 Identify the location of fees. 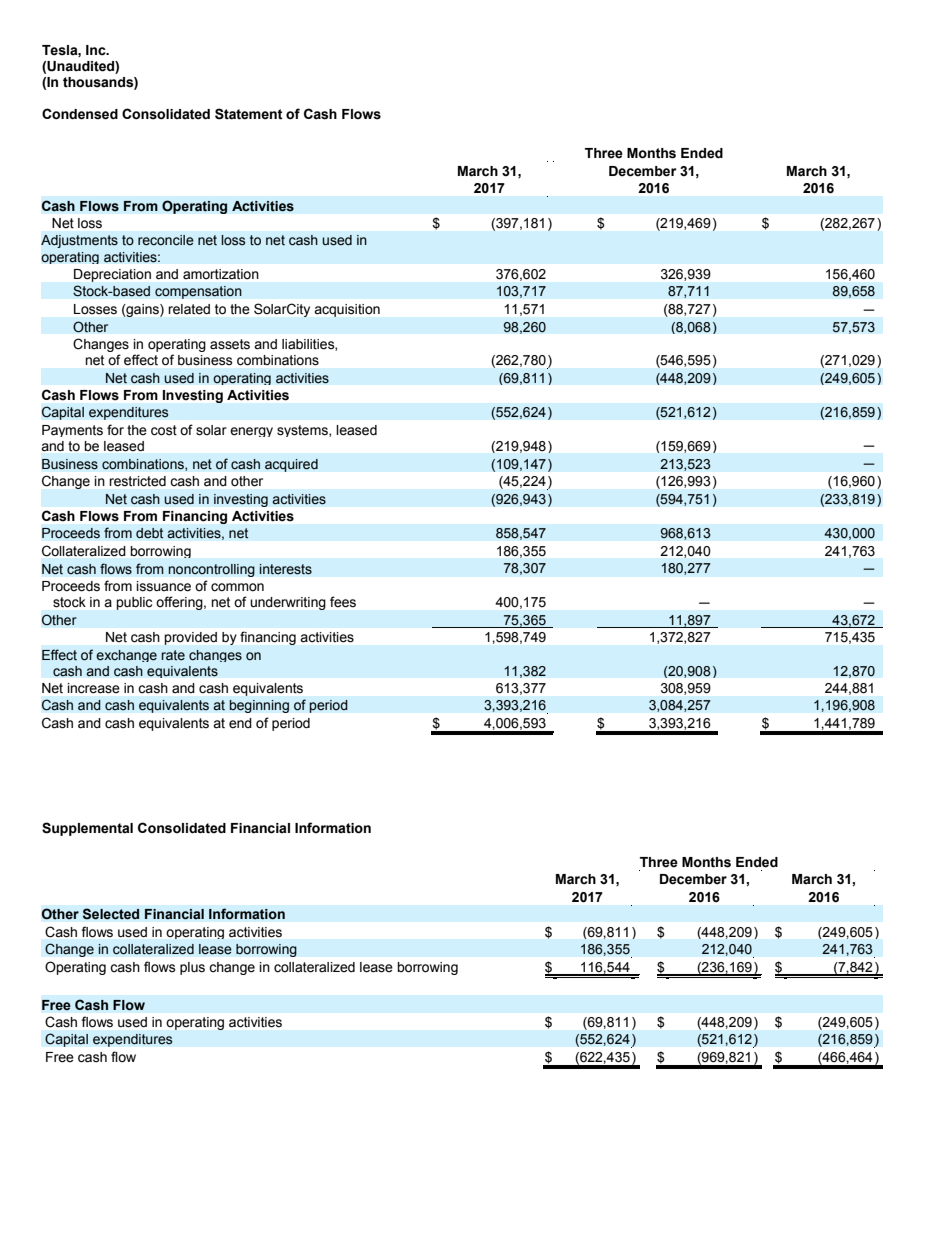
(343, 601).
